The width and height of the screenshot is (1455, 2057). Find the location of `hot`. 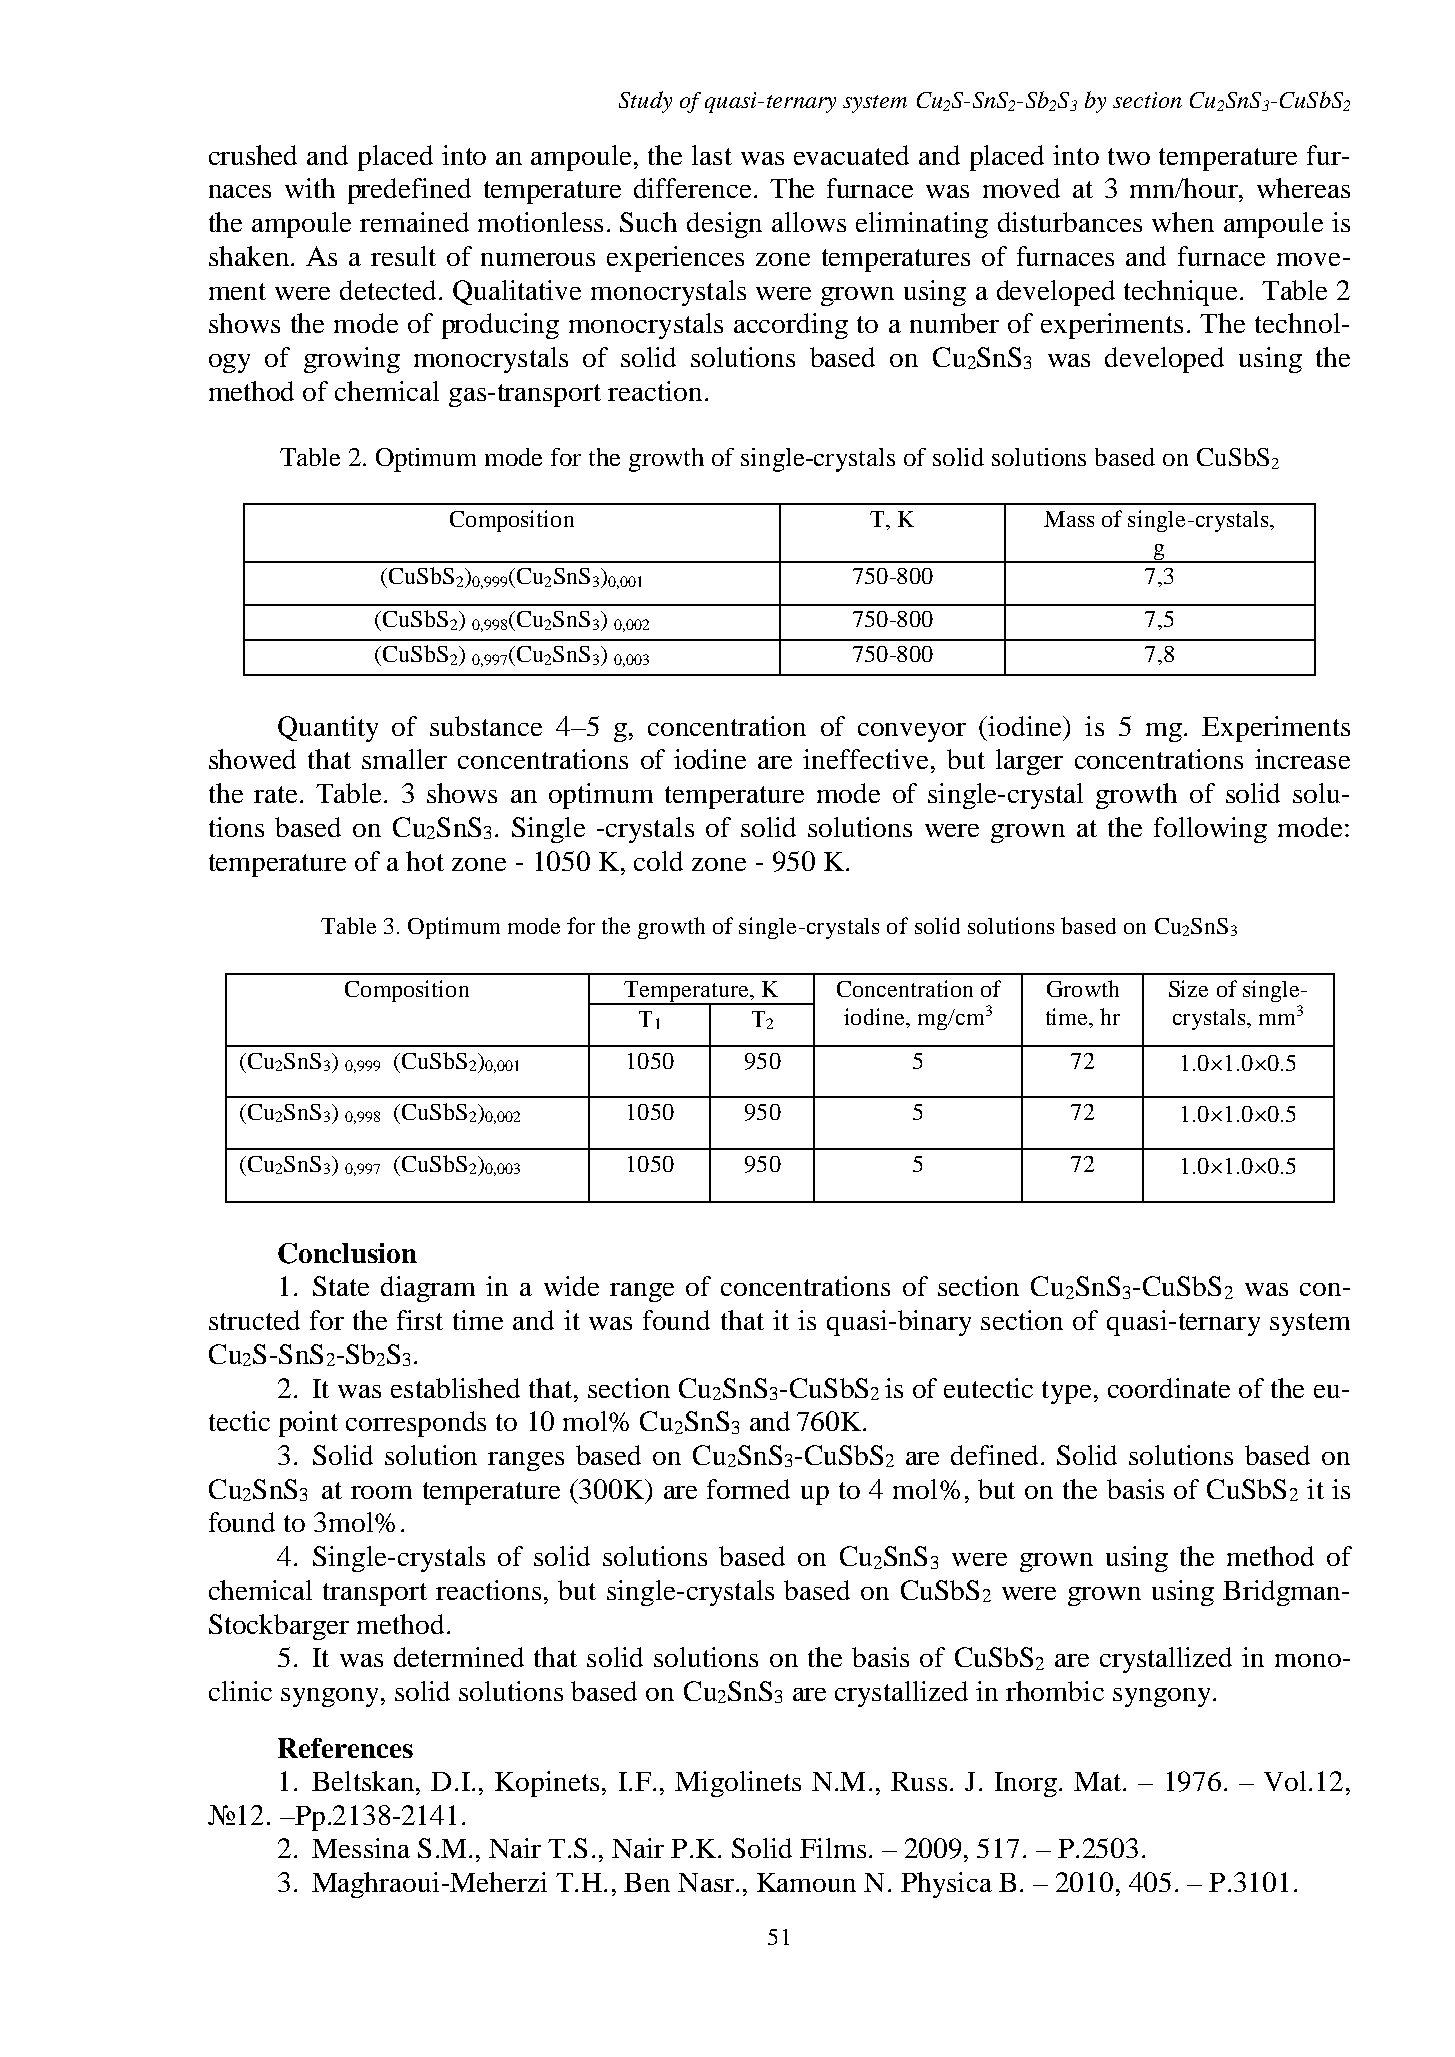

hot is located at coordinates (425, 861).
